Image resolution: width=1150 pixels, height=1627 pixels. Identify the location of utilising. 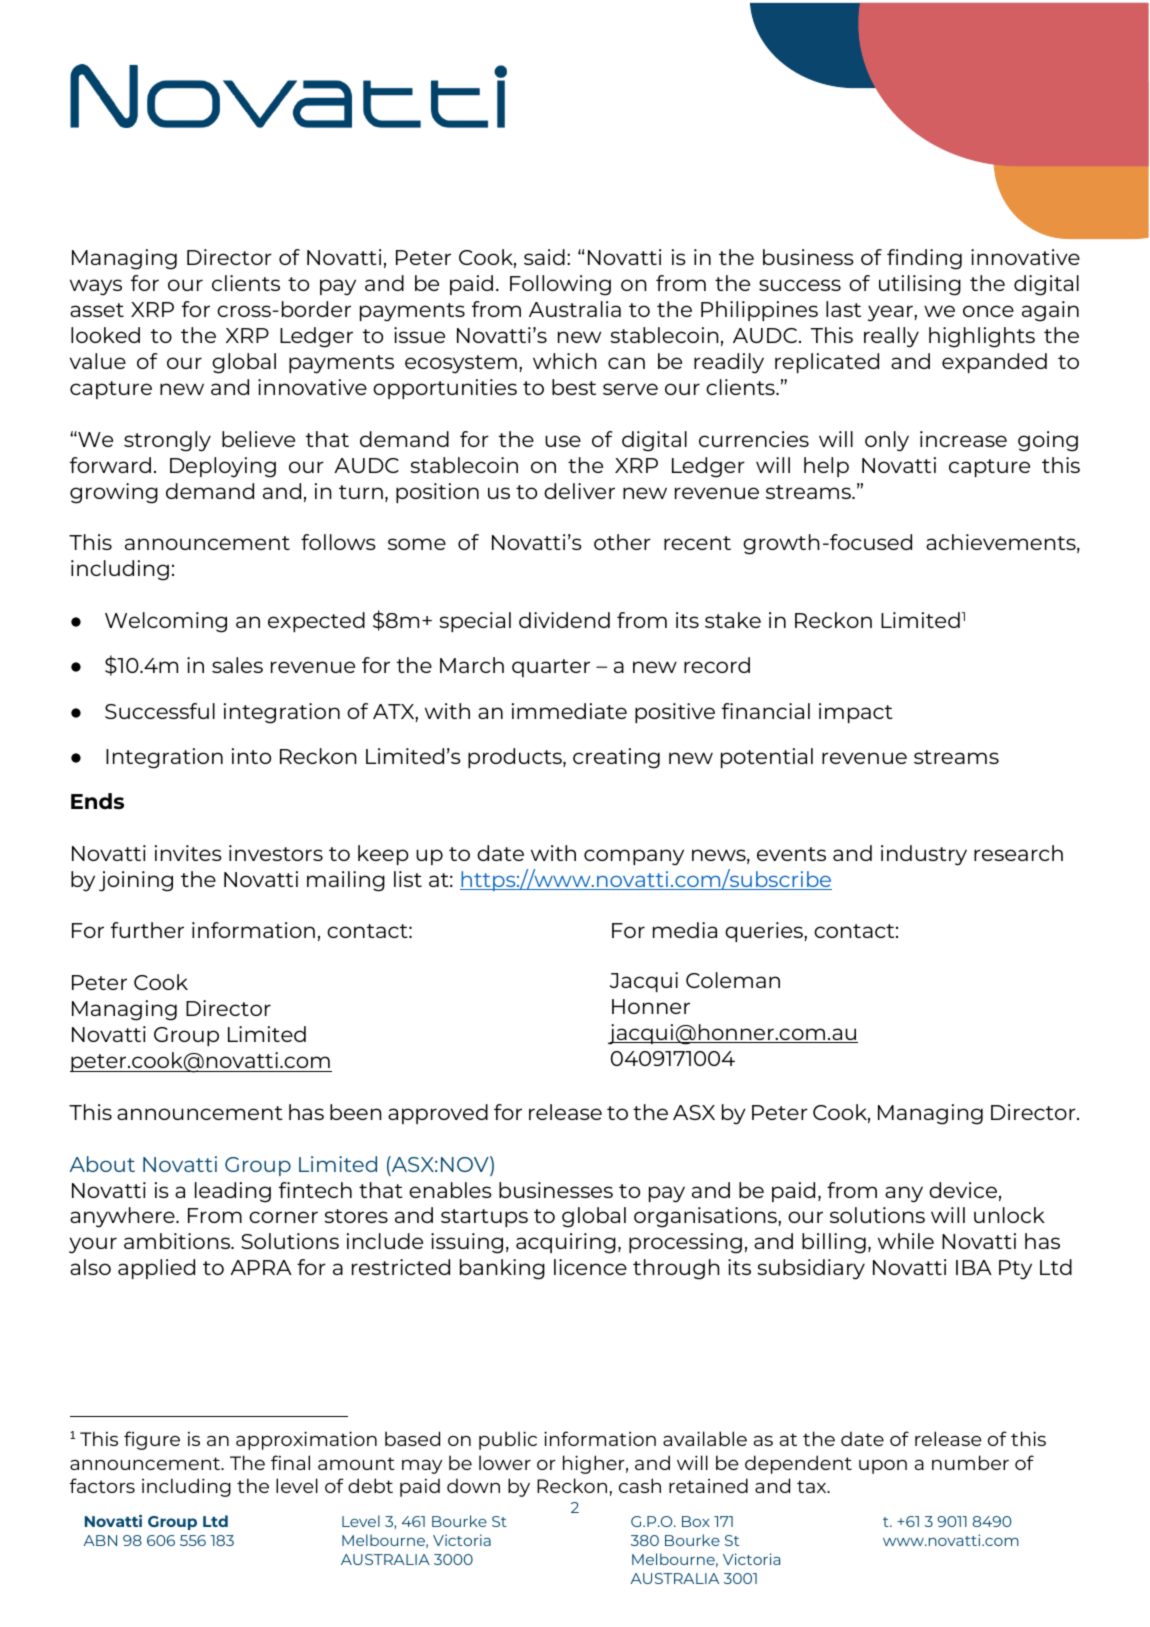
(920, 285).
